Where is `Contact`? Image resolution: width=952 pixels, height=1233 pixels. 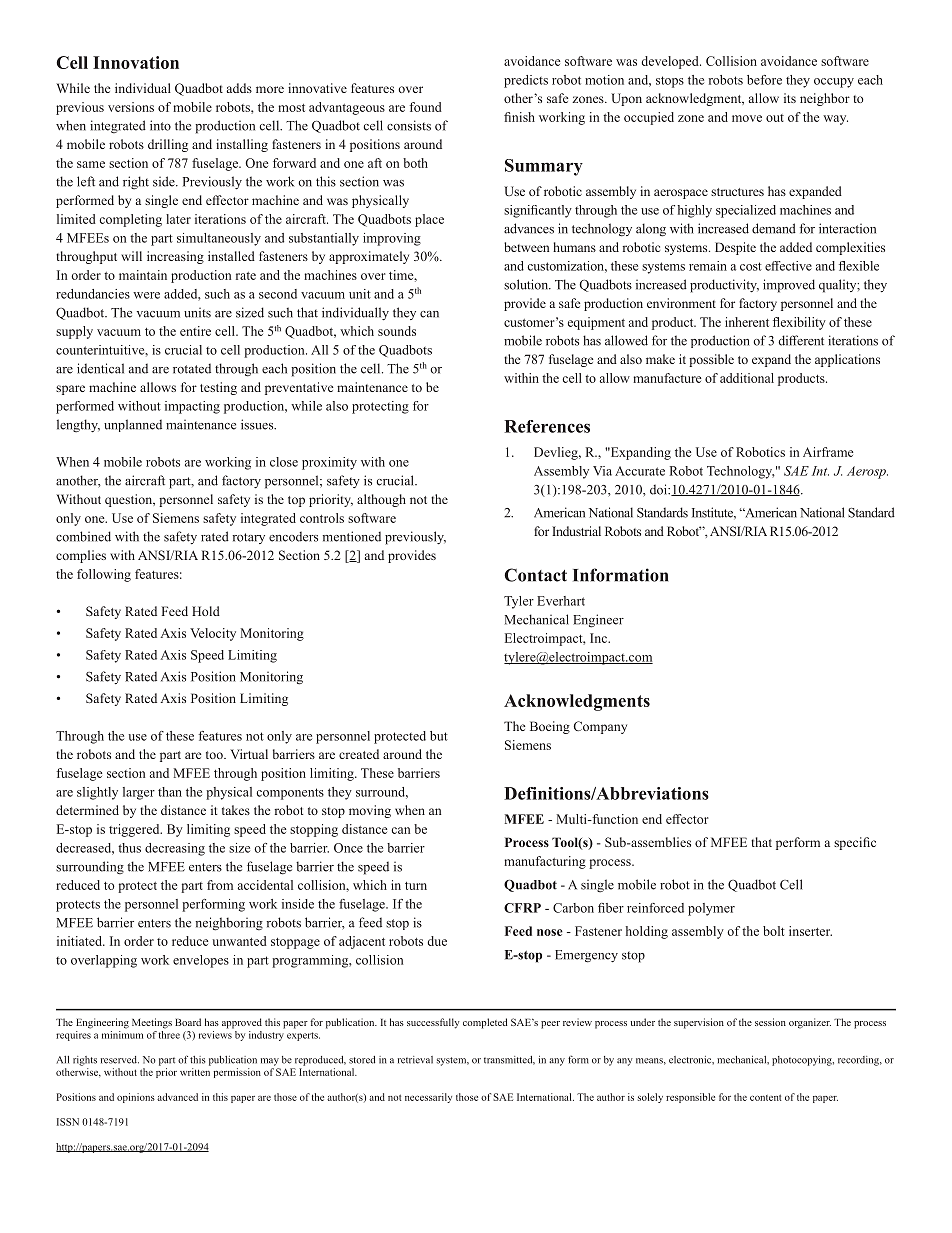 Contact is located at coordinates (535, 575).
